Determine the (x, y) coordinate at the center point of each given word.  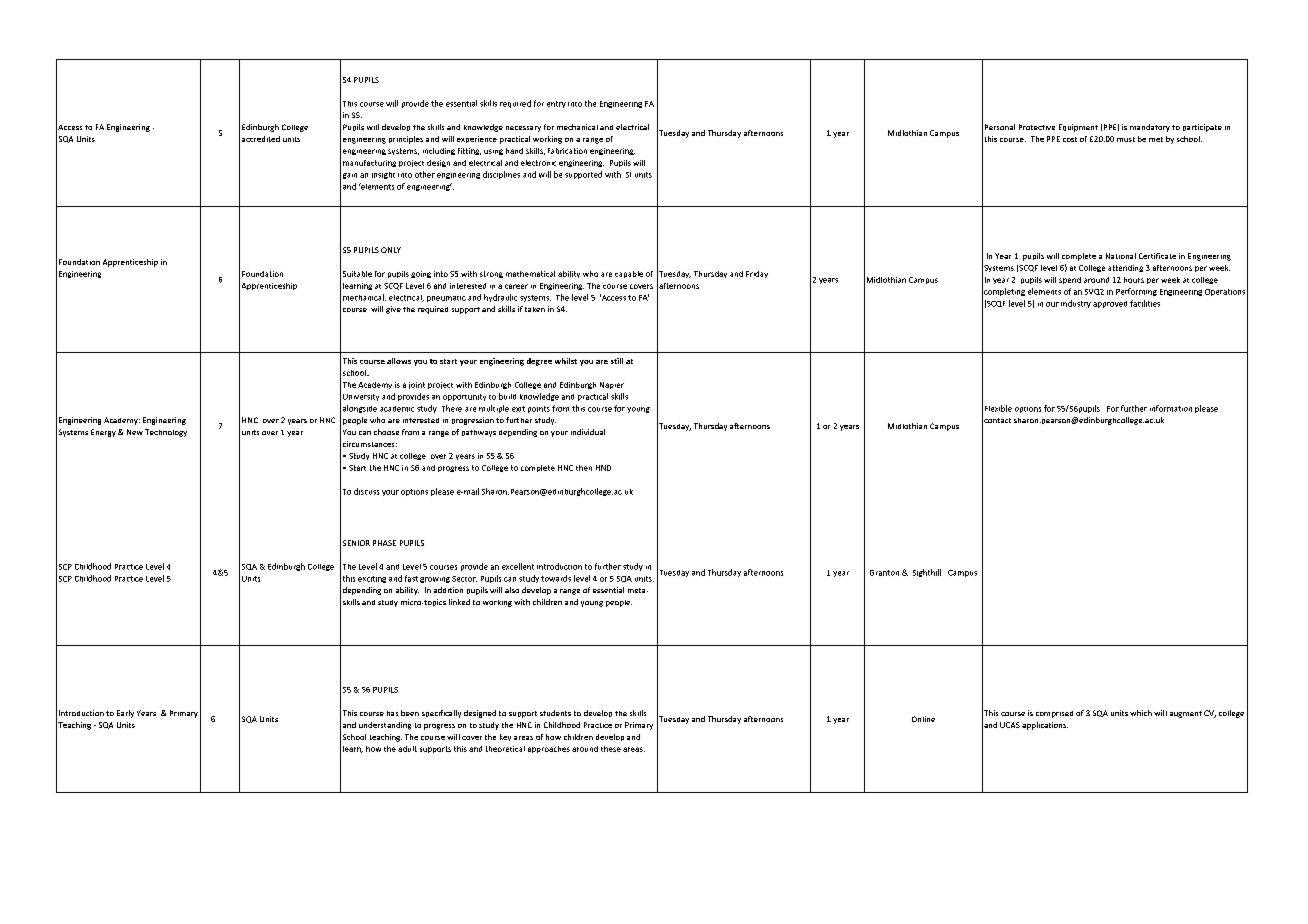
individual (588, 432)
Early (125, 714)
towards (556, 578)
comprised (1054, 714)
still (617, 361)
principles (406, 140)
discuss (366, 491)
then (584, 468)
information (1171, 408)
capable (629, 274)
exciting (372, 579)
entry (556, 104)
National (1121, 256)
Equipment (1078, 128)
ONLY (391, 250)
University (361, 397)
